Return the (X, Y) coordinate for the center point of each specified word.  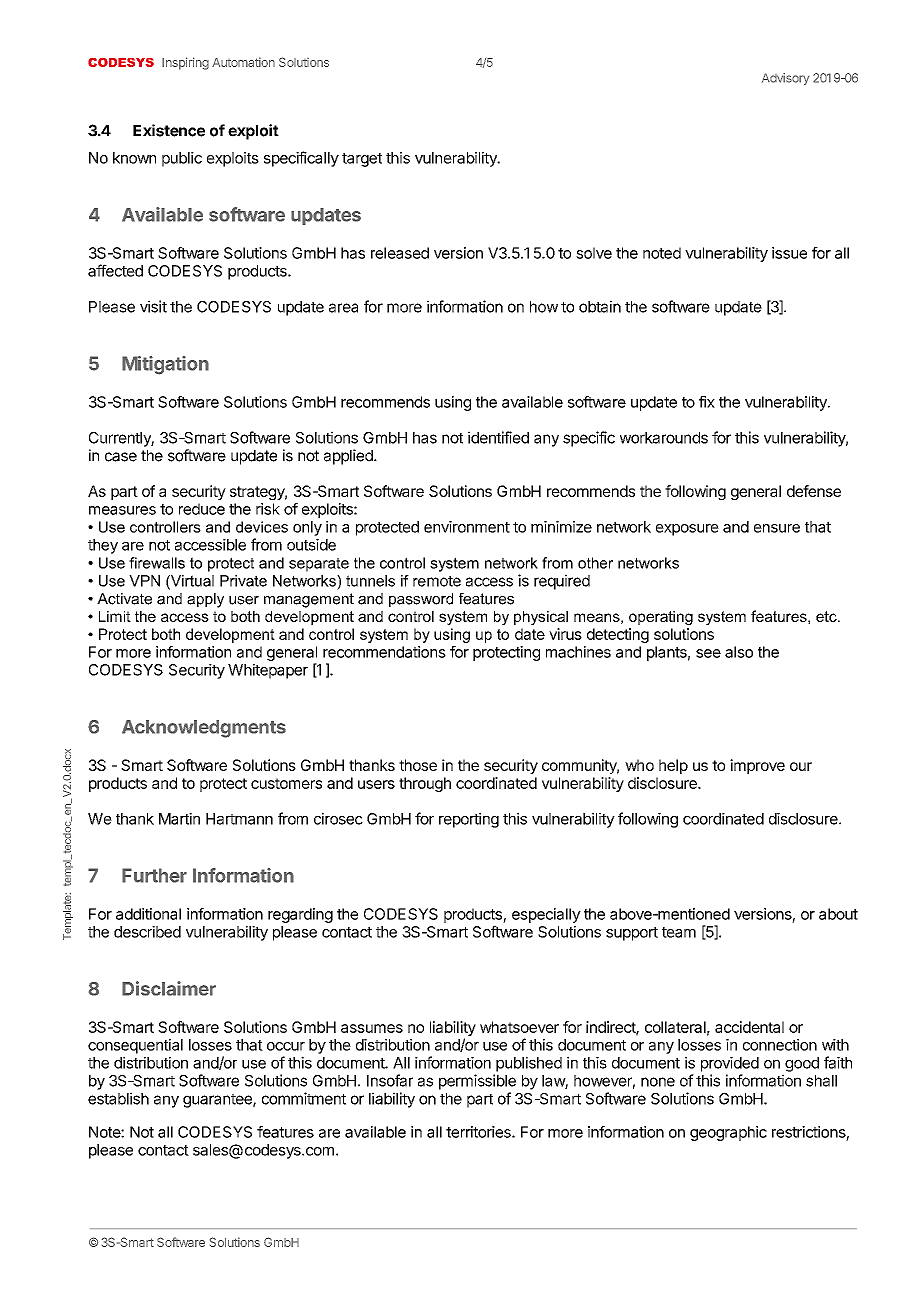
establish (118, 1098)
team (679, 932)
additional (148, 914)
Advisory (785, 79)
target (362, 160)
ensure (777, 528)
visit (153, 306)
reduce (202, 509)
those (418, 765)
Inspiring (185, 63)
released (400, 253)
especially (546, 915)
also (739, 652)
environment (467, 527)
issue (789, 253)
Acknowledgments (204, 729)
